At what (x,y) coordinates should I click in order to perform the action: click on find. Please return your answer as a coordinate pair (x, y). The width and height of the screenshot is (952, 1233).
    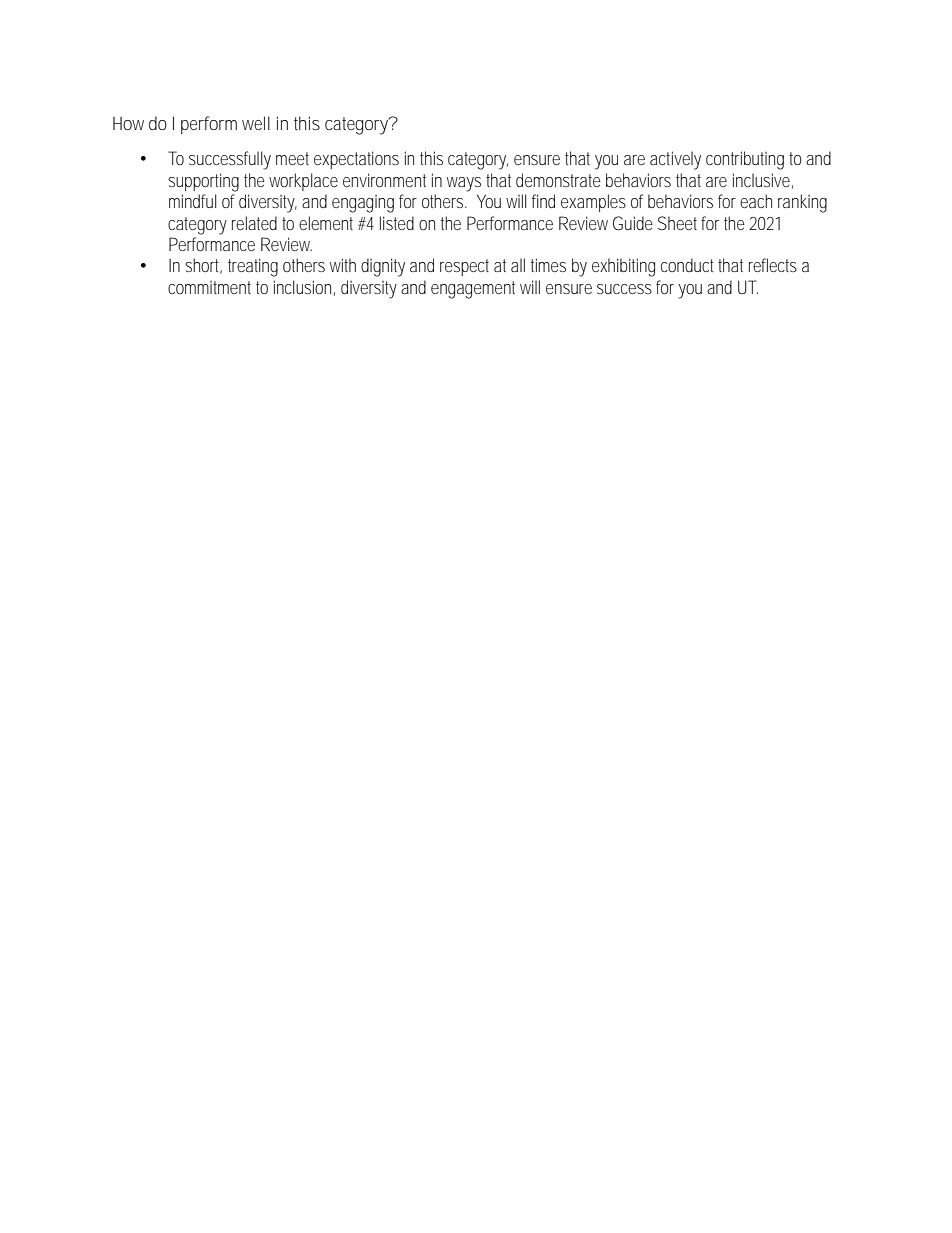
    Looking at the image, I should click on (543, 201).
